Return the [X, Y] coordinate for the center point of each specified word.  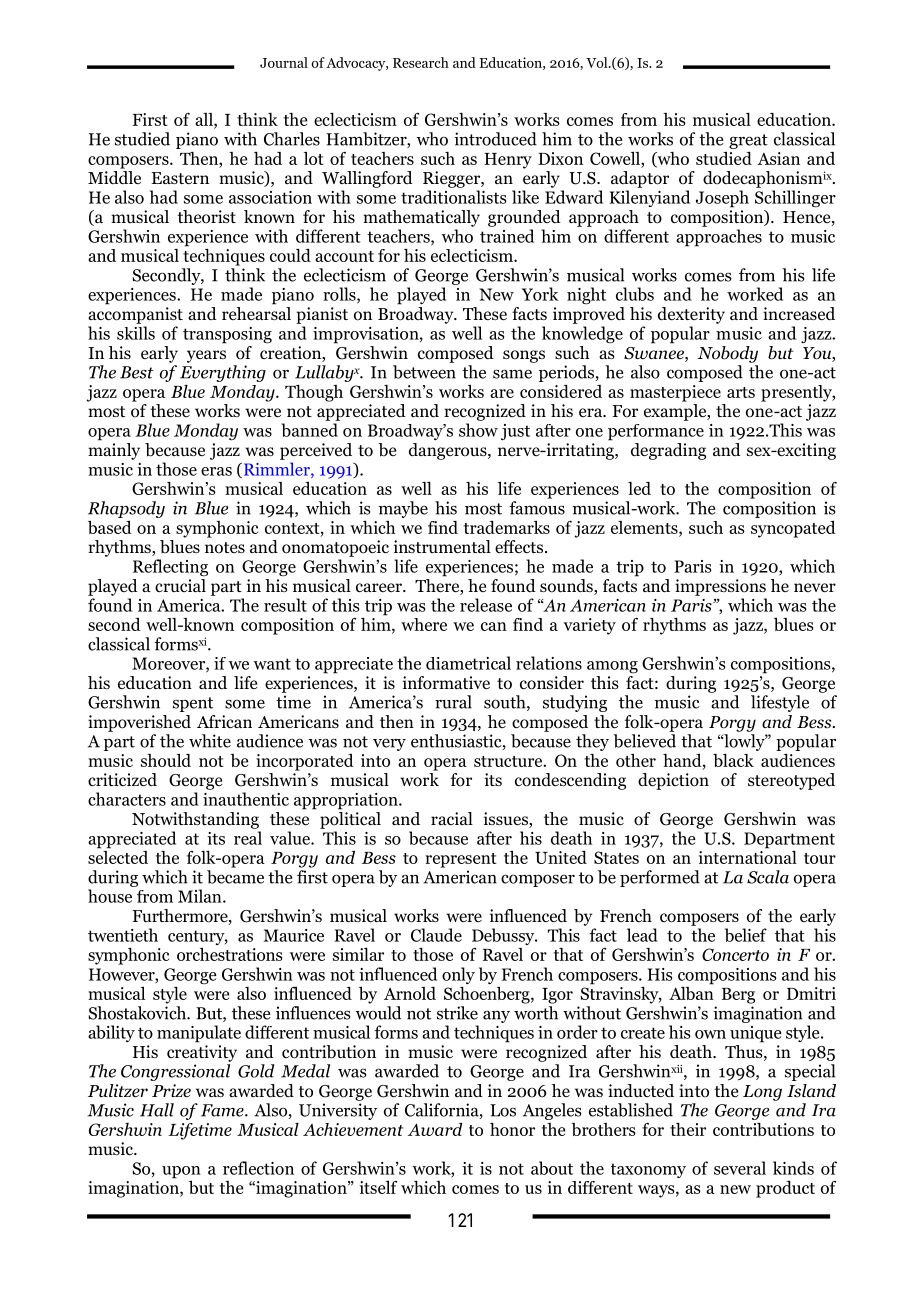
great [748, 141]
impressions [720, 587]
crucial [180, 585]
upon [181, 1172]
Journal [284, 62]
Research [421, 62]
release [486, 605]
